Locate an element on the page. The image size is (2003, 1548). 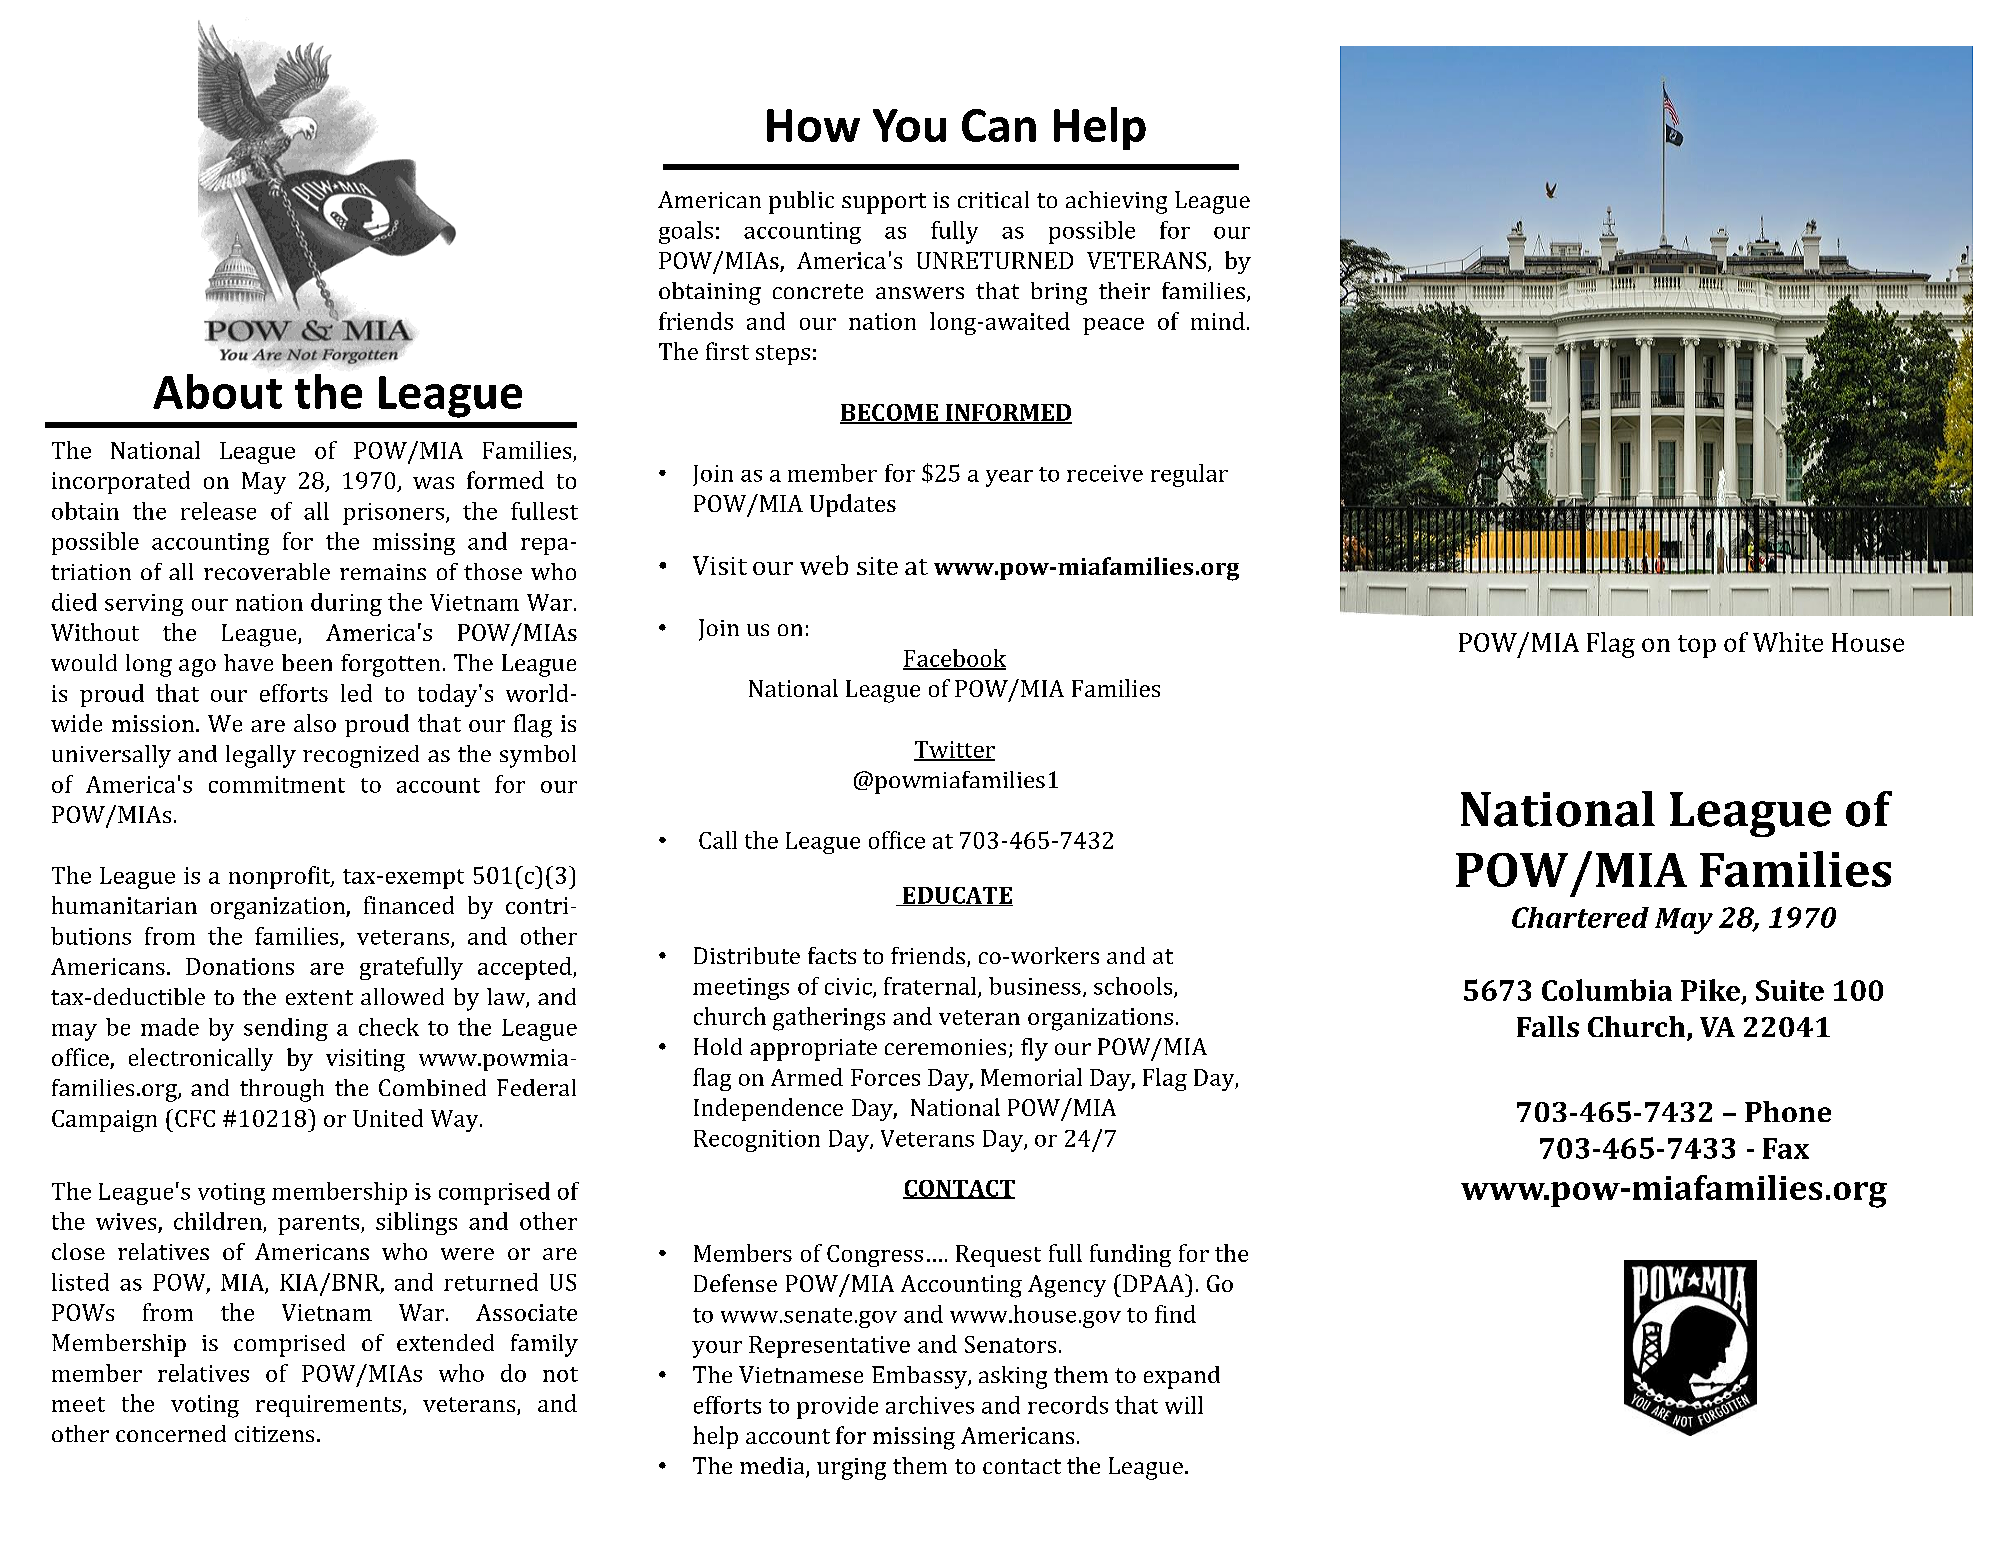
fraternal is located at coordinates (931, 987).
